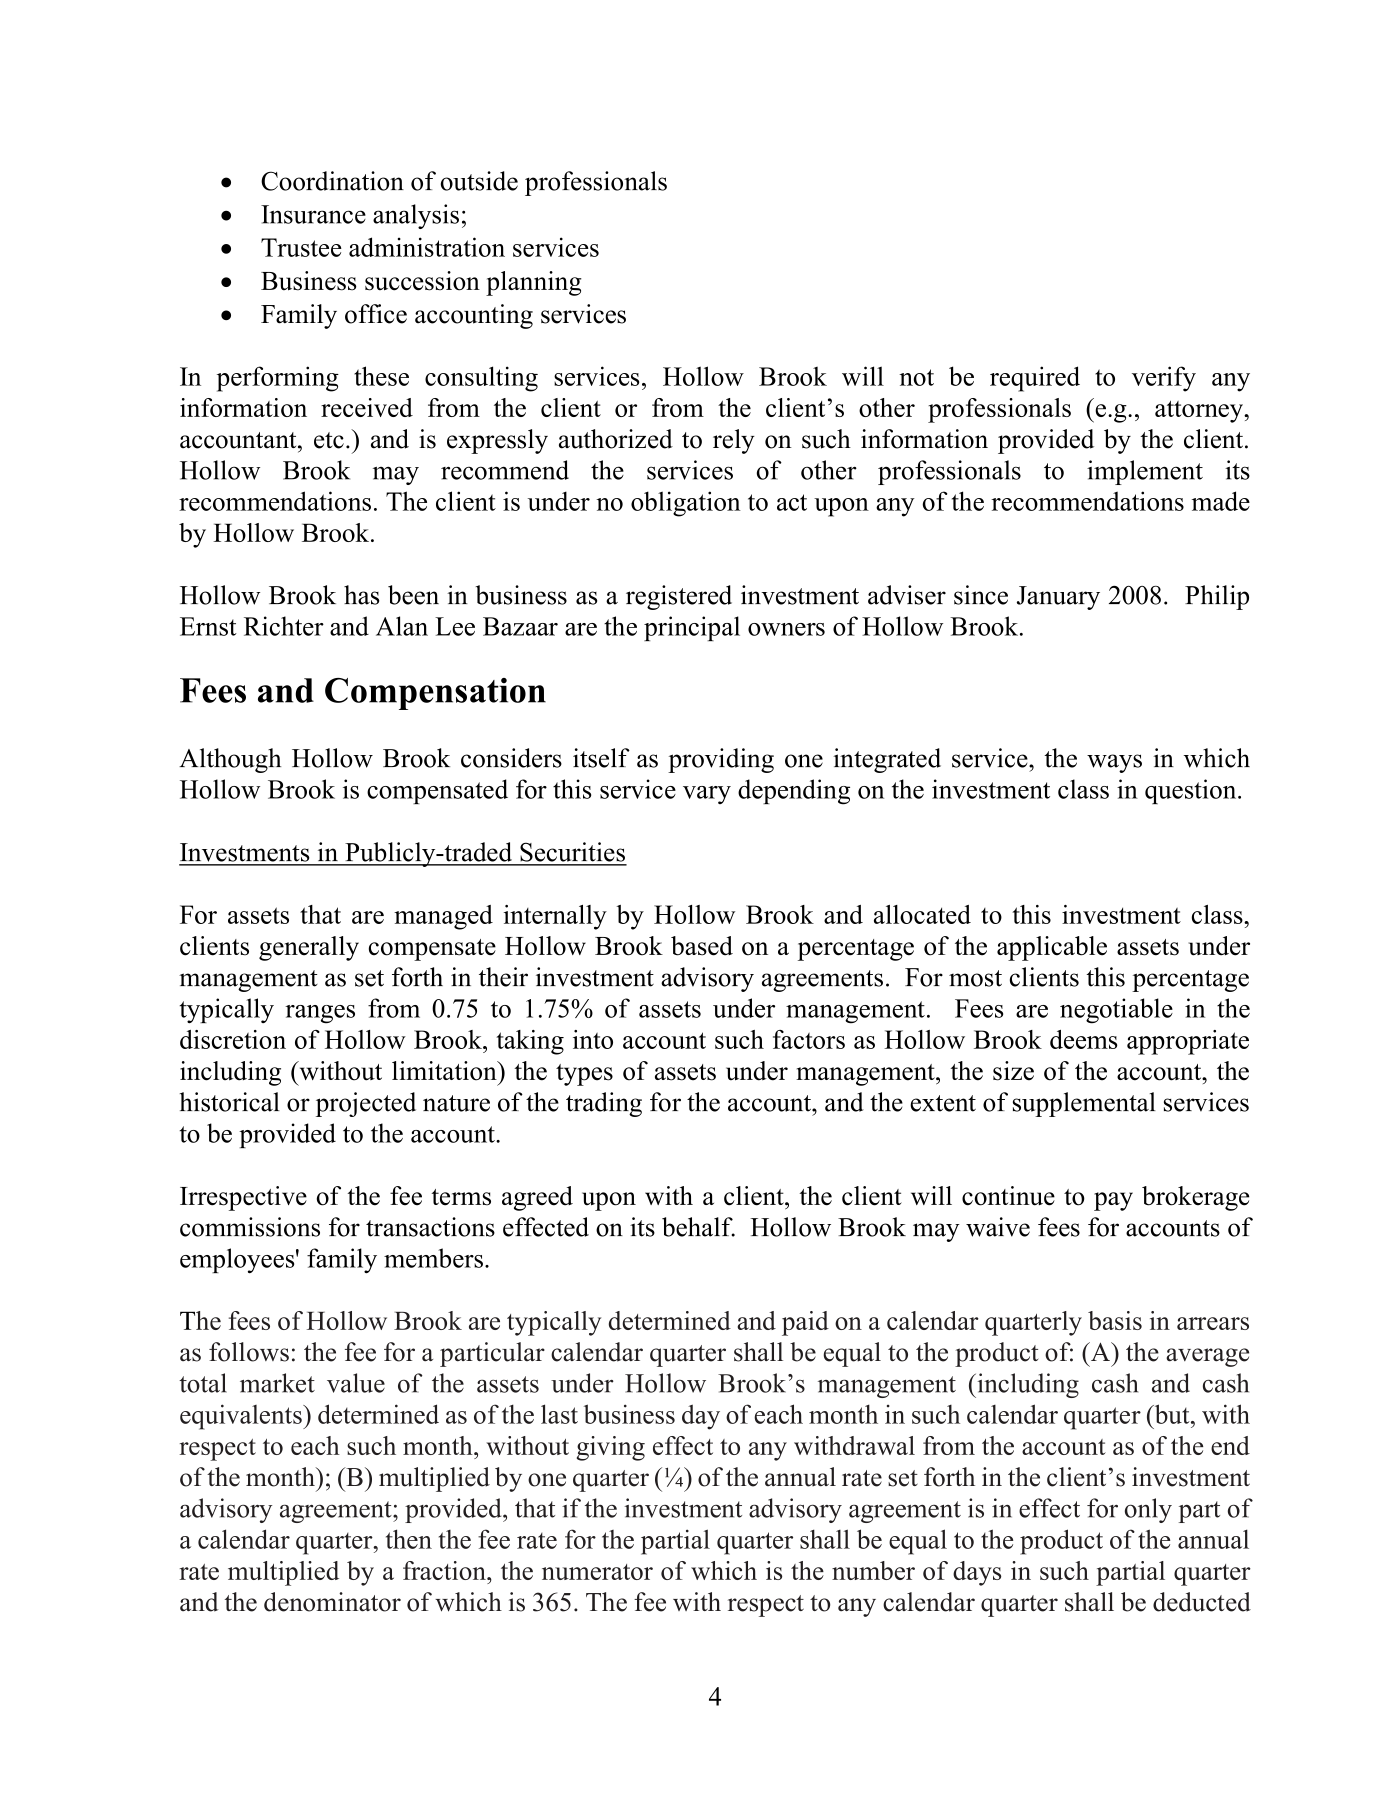 The width and height of the screenshot is (1385, 1793). What do you see at coordinates (597, 1572) in the screenshot?
I see `numerator` at bounding box center [597, 1572].
